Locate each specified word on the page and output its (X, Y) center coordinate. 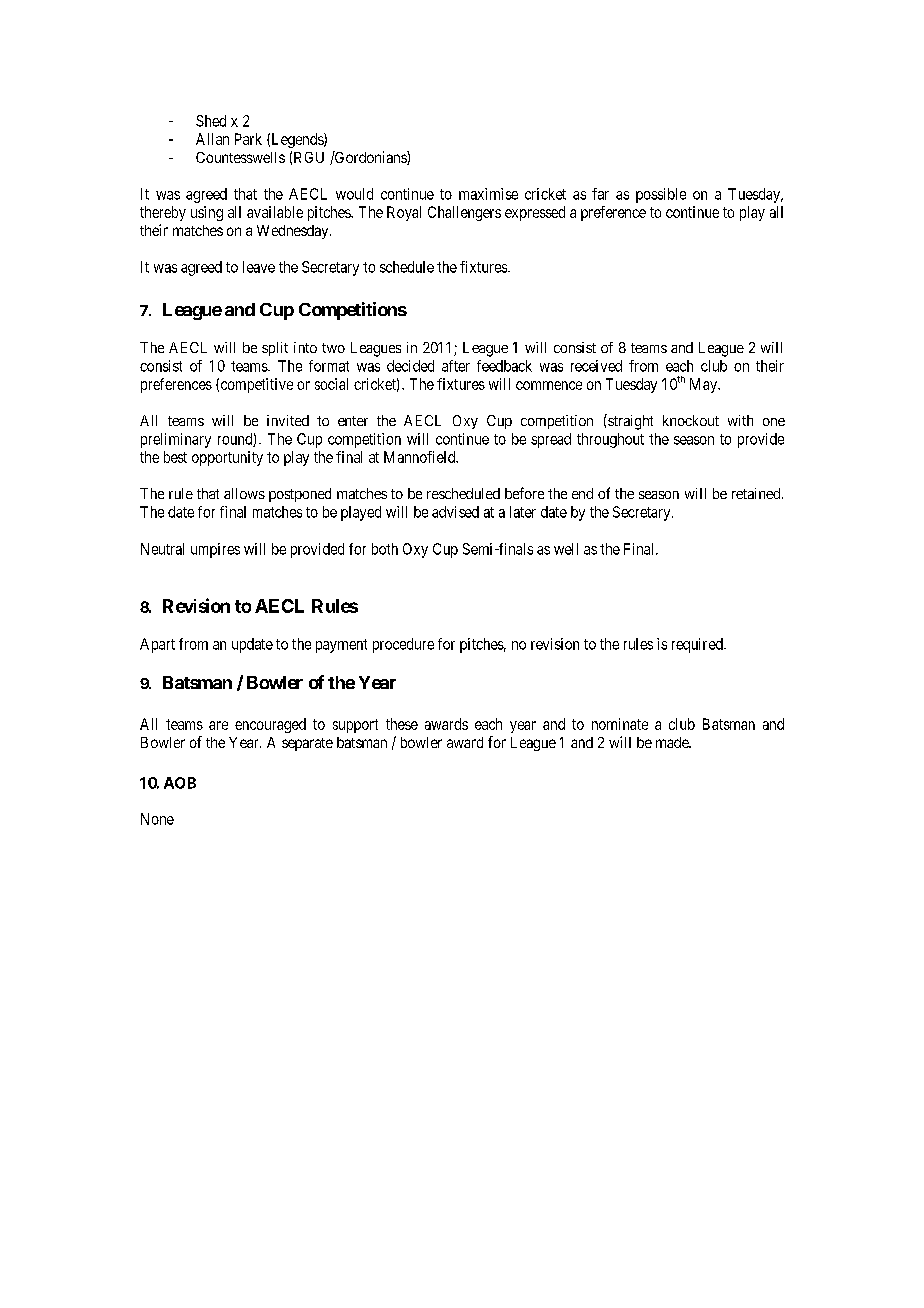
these (402, 724)
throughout (610, 440)
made (673, 742)
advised (455, 512)
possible (661, 195)
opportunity (227, 458)
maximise (488, 194)
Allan (212, 139)
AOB (180, 783)
